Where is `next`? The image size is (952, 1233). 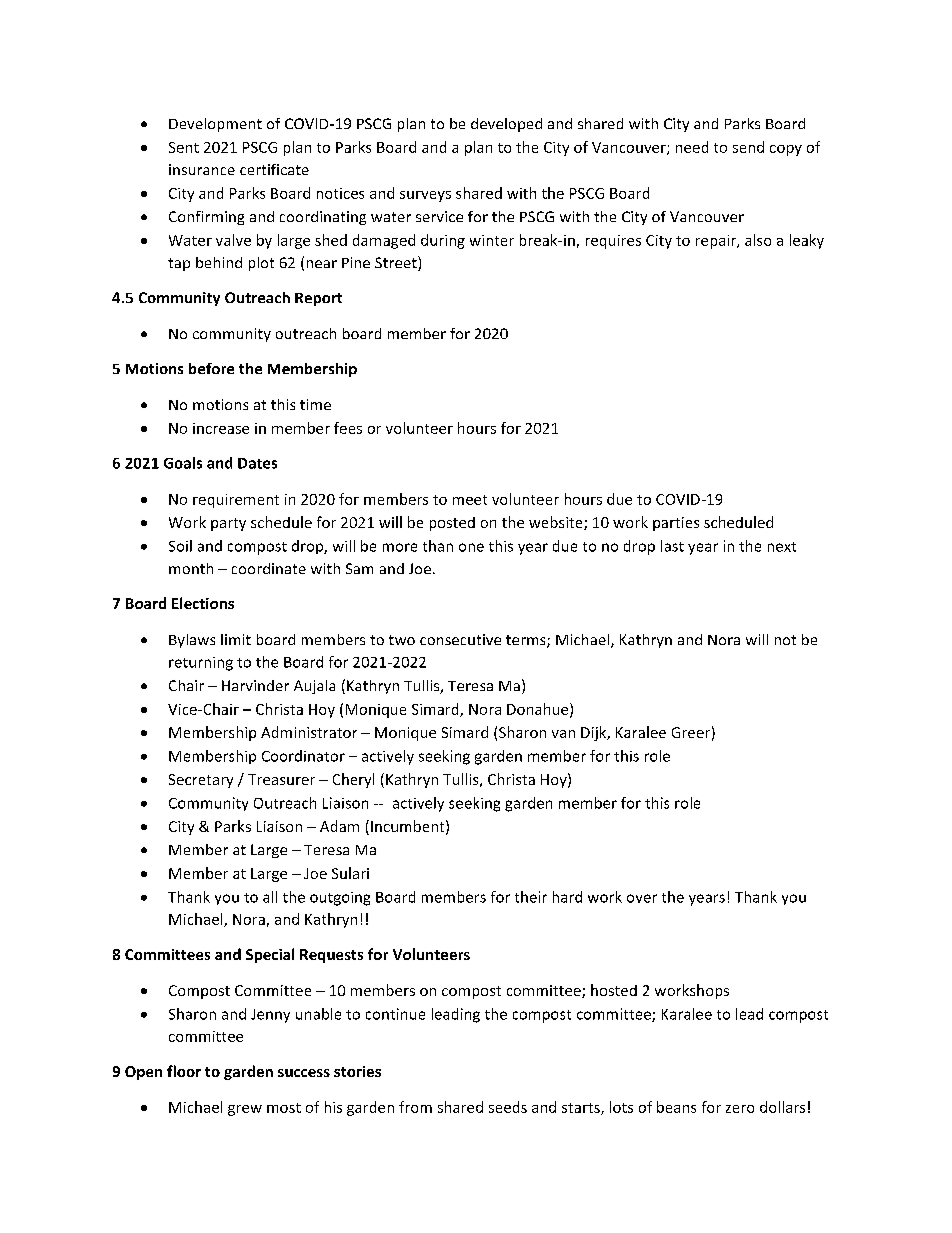 next is located at coordinates (782, 547).
